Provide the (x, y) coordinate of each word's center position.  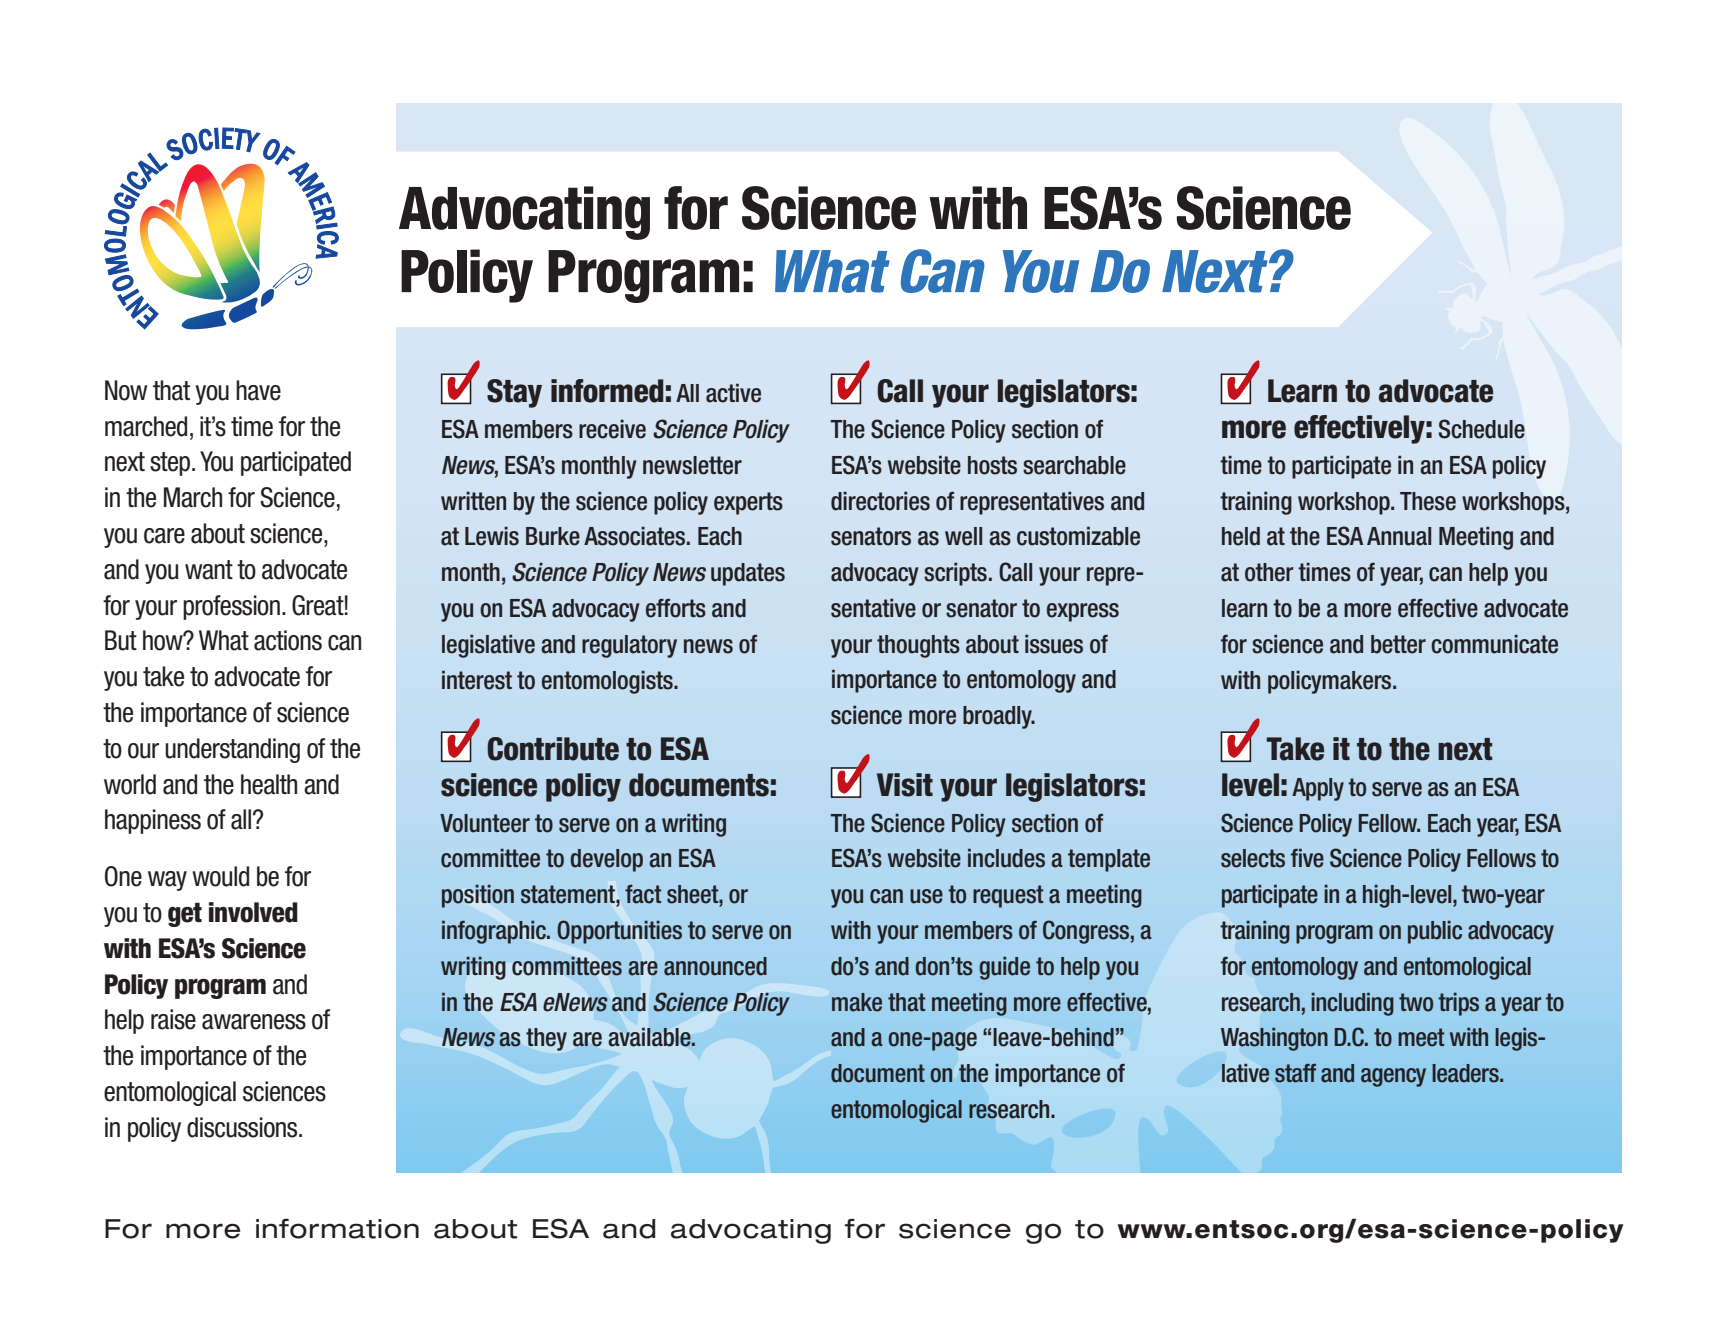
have (258, 390)
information (337, 1228)
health (269, 784)
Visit (905, 785)
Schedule (1482, 429)
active (733, 393)
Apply (1318, 789)
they (546, 1039)
